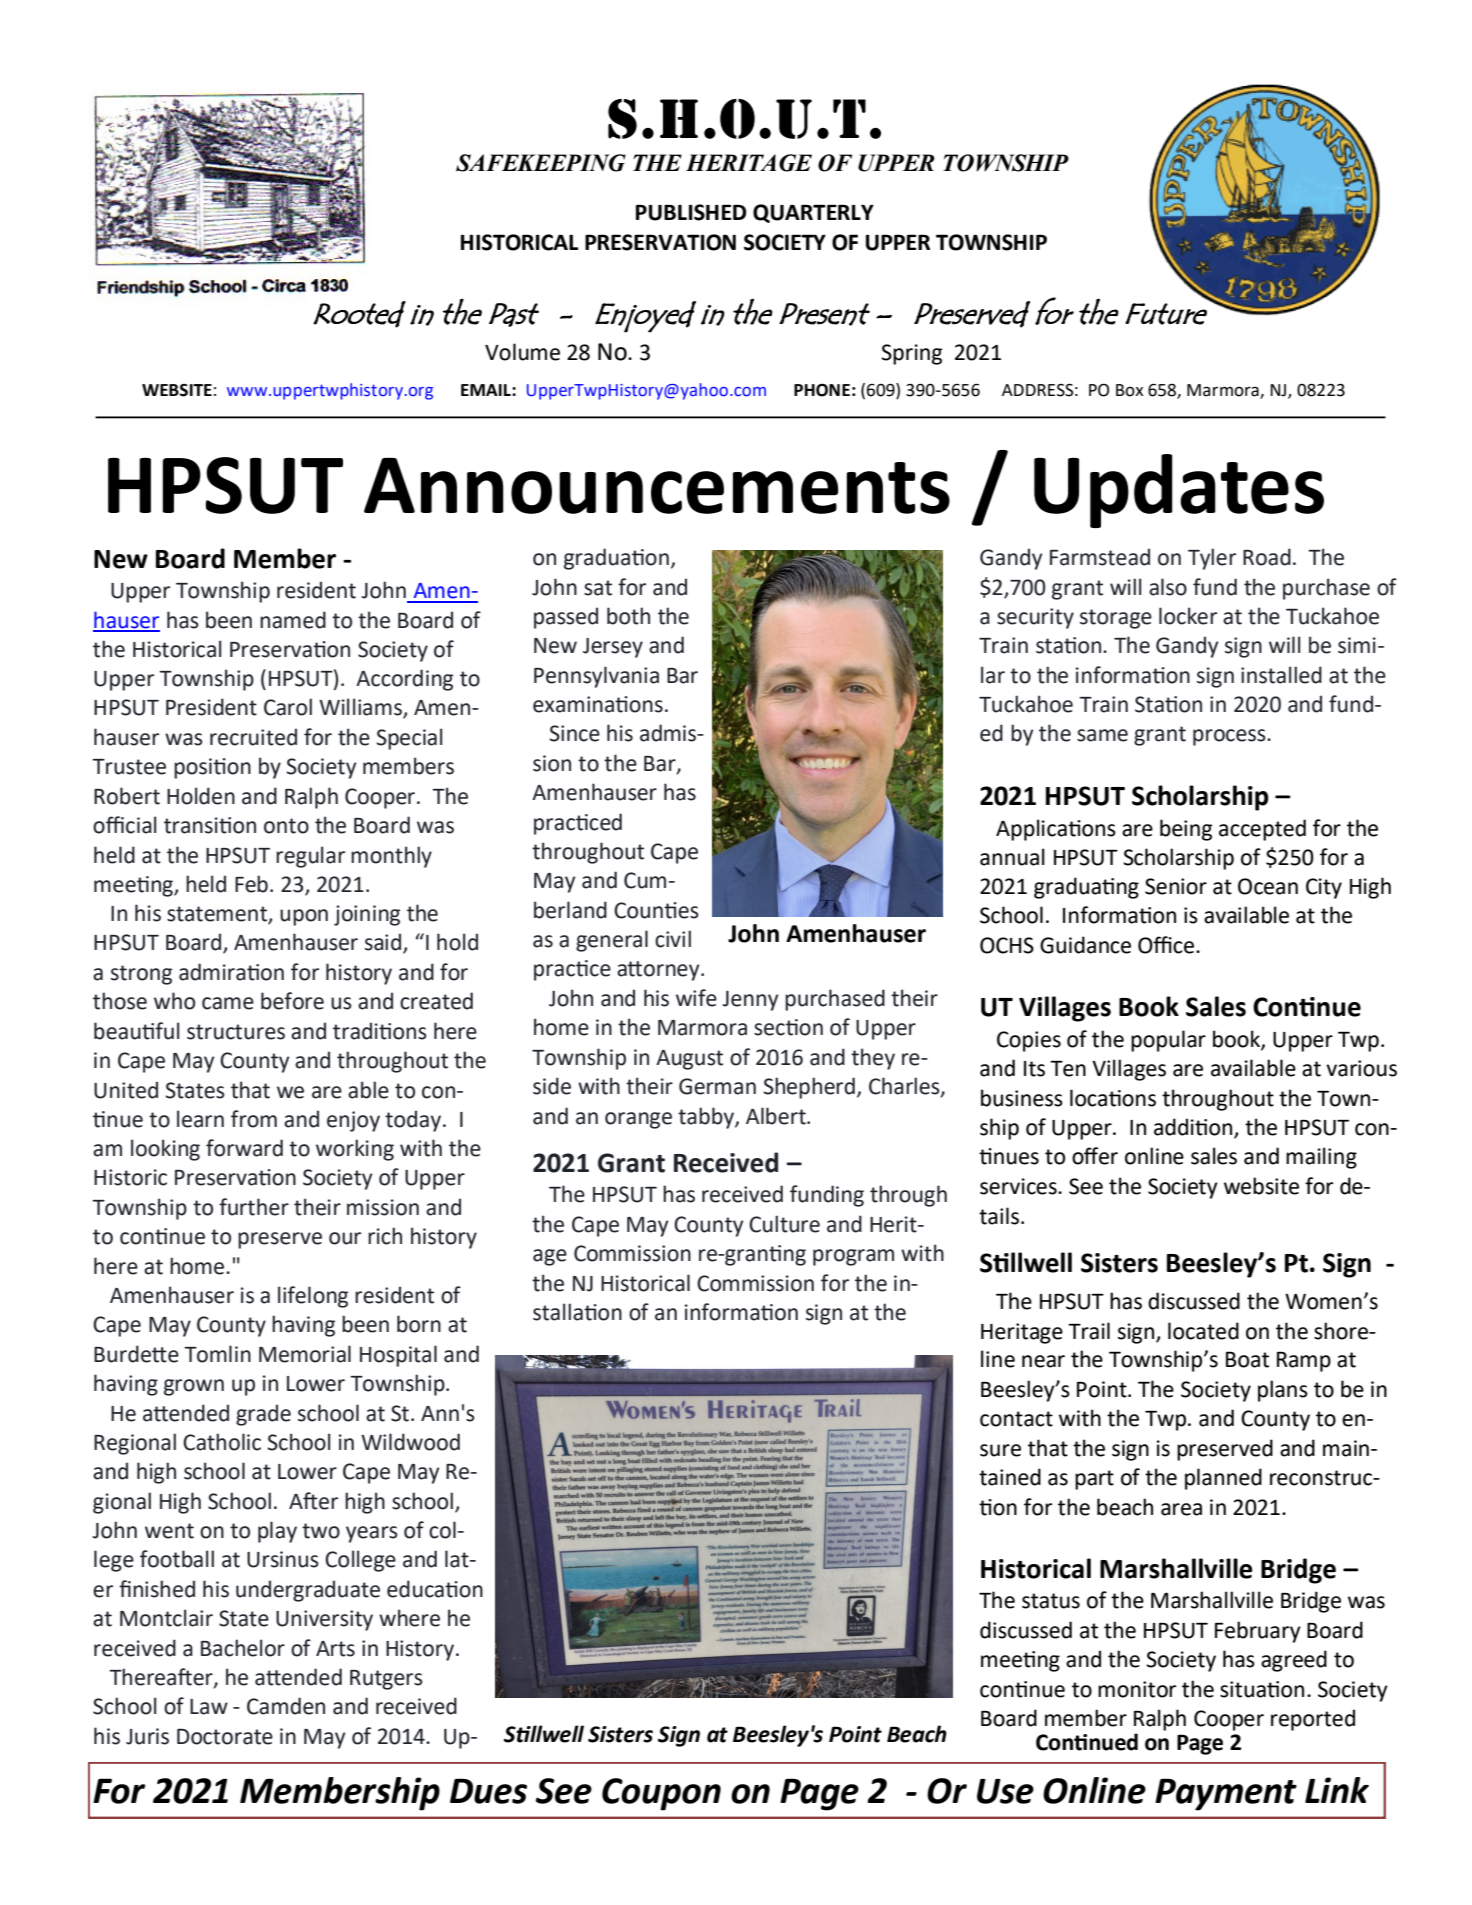 Image resolution: width=1472 pixels, height=1905 pixels. Describe the element at coordinates (488, 1791) in the image. I see `Dues` at that location.
